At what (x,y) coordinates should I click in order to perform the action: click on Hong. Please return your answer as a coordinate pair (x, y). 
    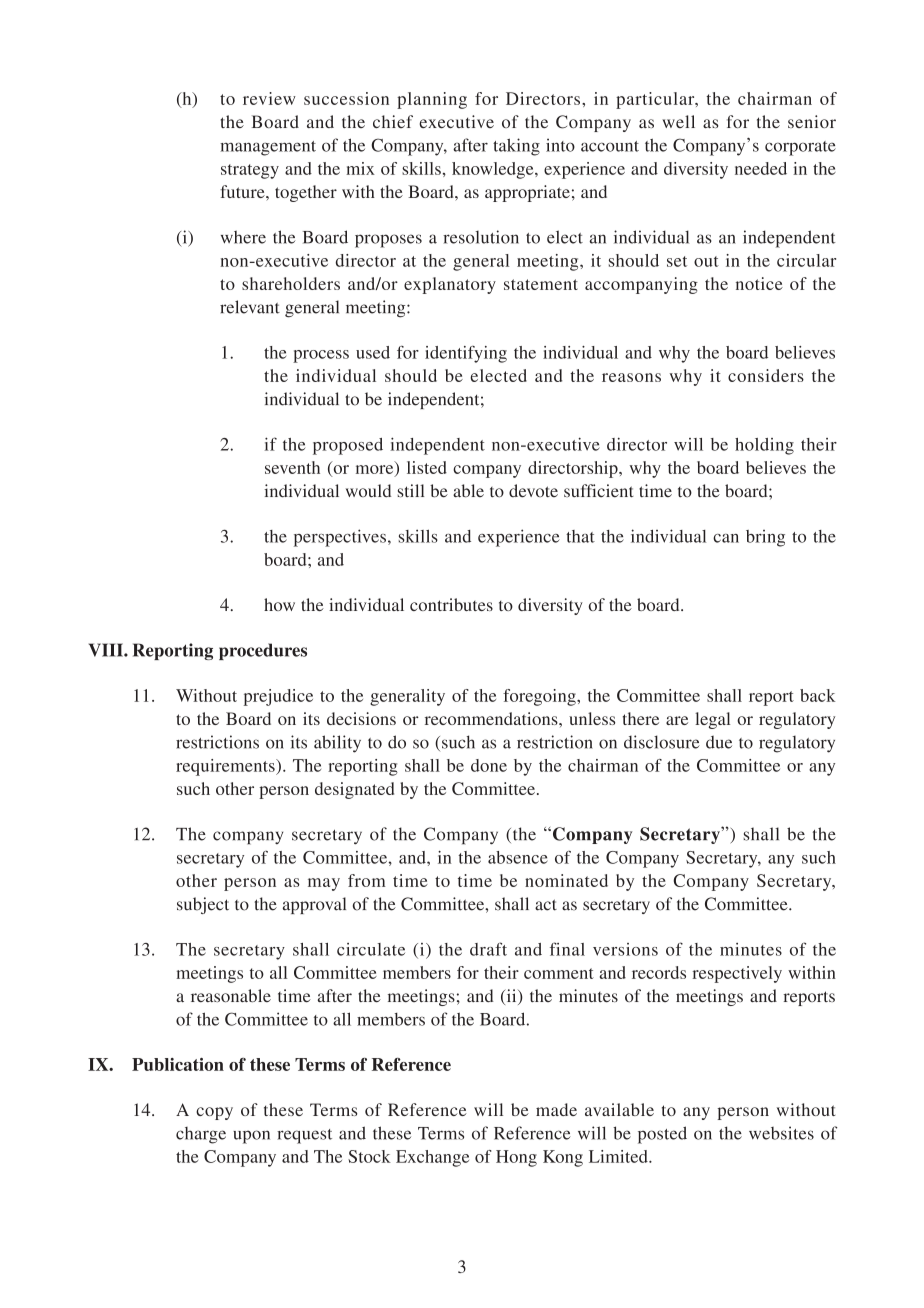
    Looking at the image, I should click on (516, 1158).
